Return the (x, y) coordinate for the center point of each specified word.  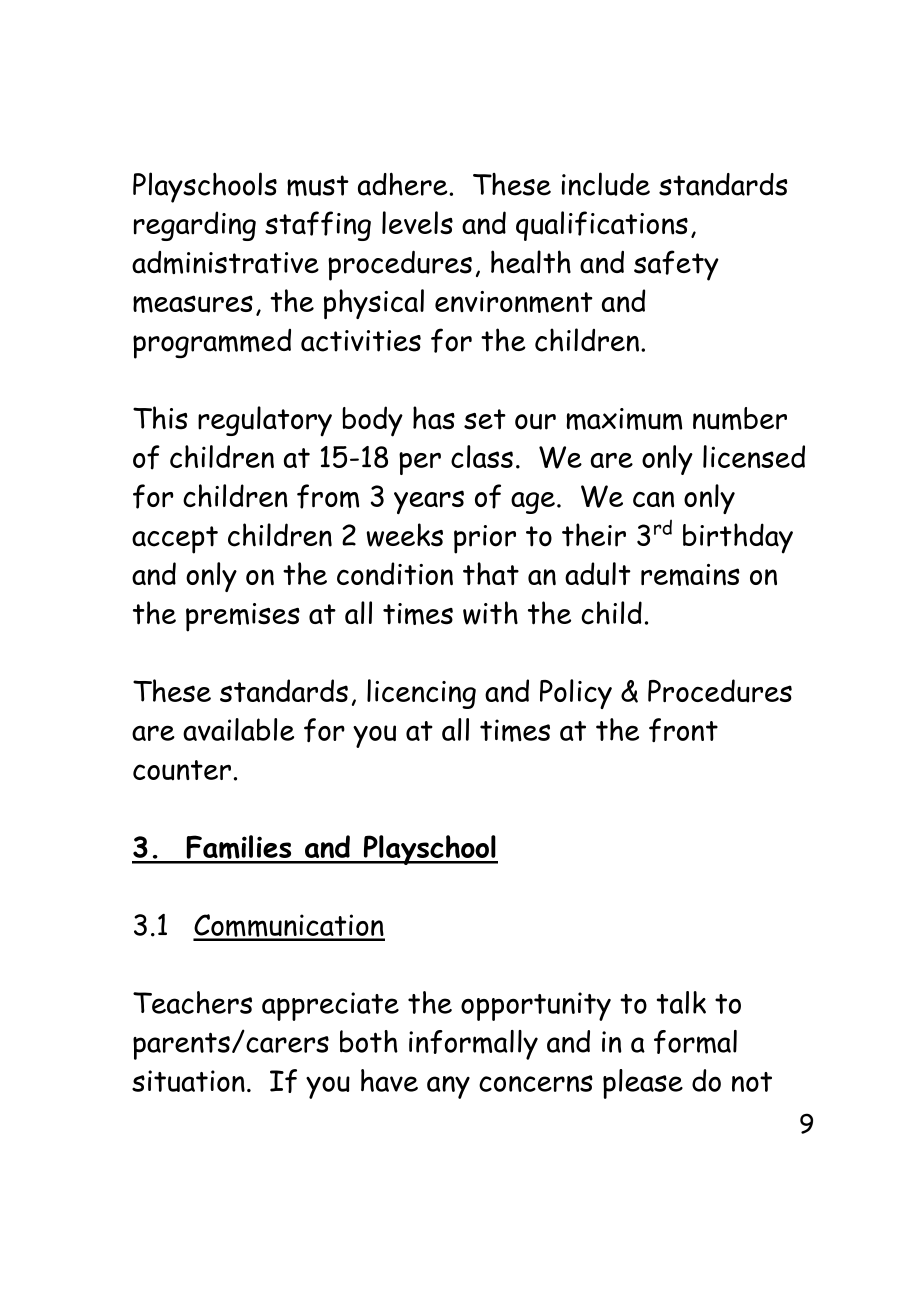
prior (485, 539)
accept (175, 540)
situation (188, 1081)
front (683, 730)
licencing (421, 694)
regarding (195, 226)
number (740, 418)
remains (690, 575)
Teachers (192, 1002)
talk (681, 1002)
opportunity (536, 1006)
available (238, 729)
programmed (212, 344)
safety (676, 265)
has (434, 418)
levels (417, 222)
